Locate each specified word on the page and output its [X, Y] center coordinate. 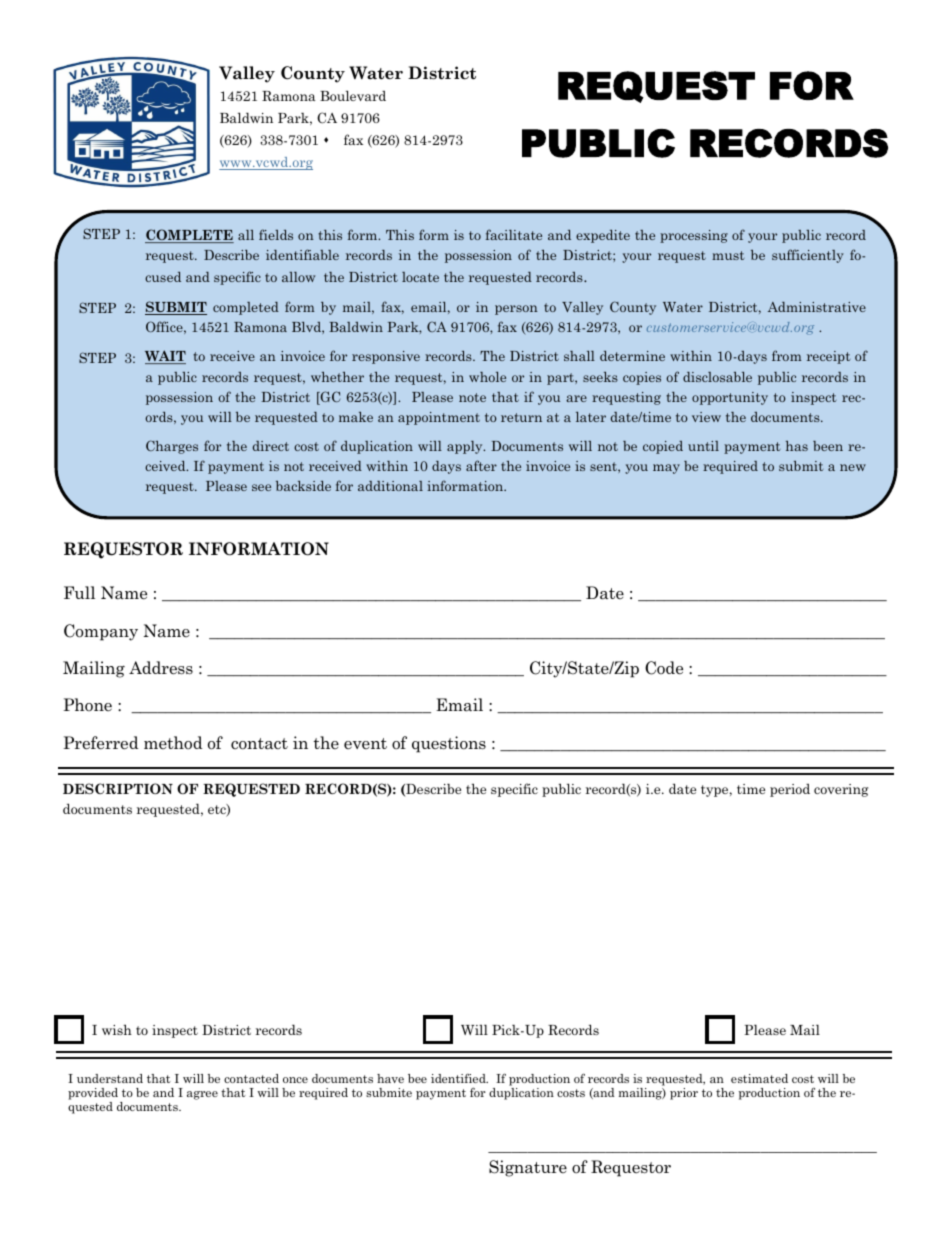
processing [694, 236]
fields [276, 234]
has [797, 446]
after [481, 465]
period [790, 790]
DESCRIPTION [118, 788]
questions [449, 744]
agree [202, 1095]
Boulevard [353, 95]
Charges [172, 447]
